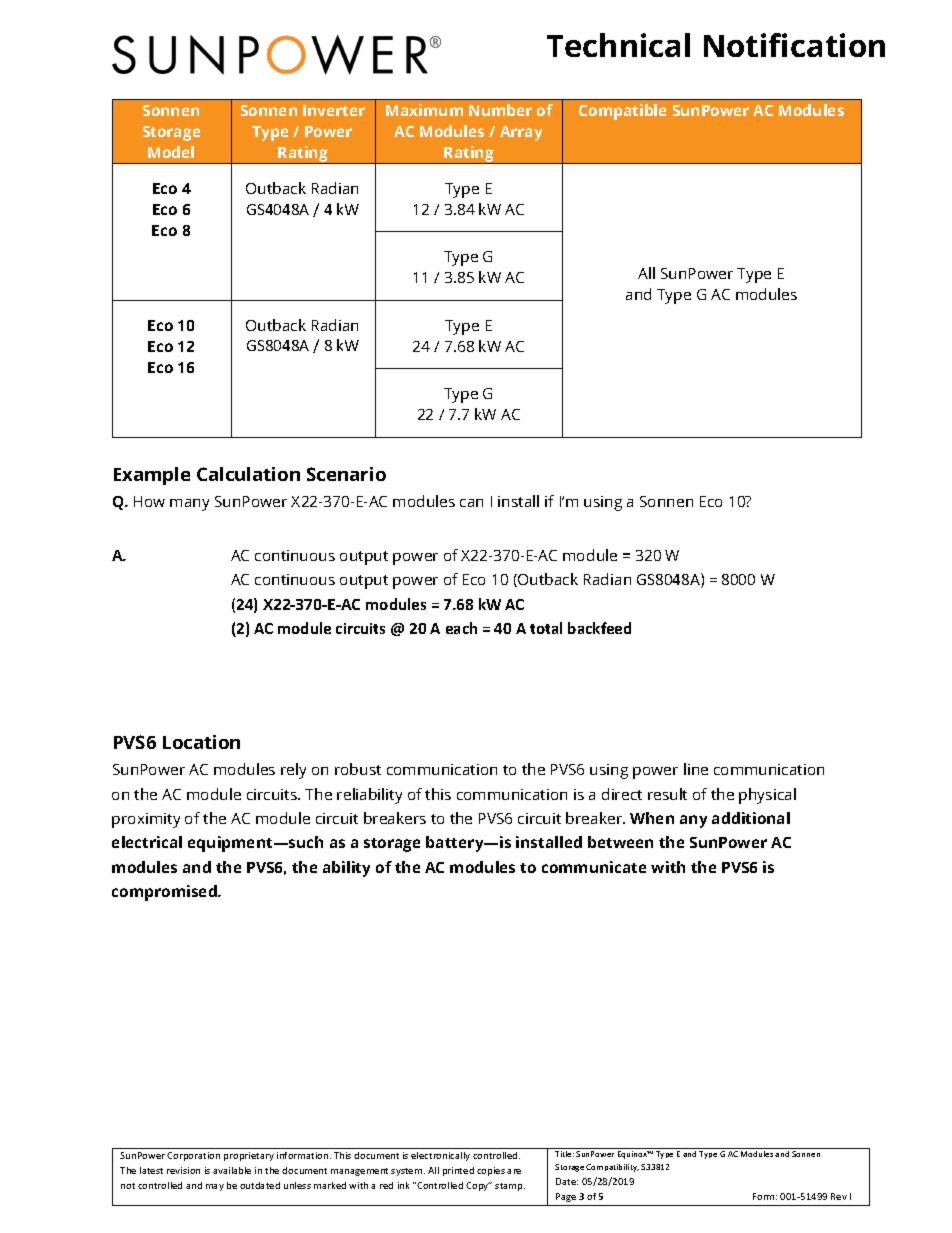 Image resolution: width=952 pixels, height=1233 pixels. What do you see at coordinates (461, 628) in the screenshot?
I see `each` at bounding box center [461, 628].
